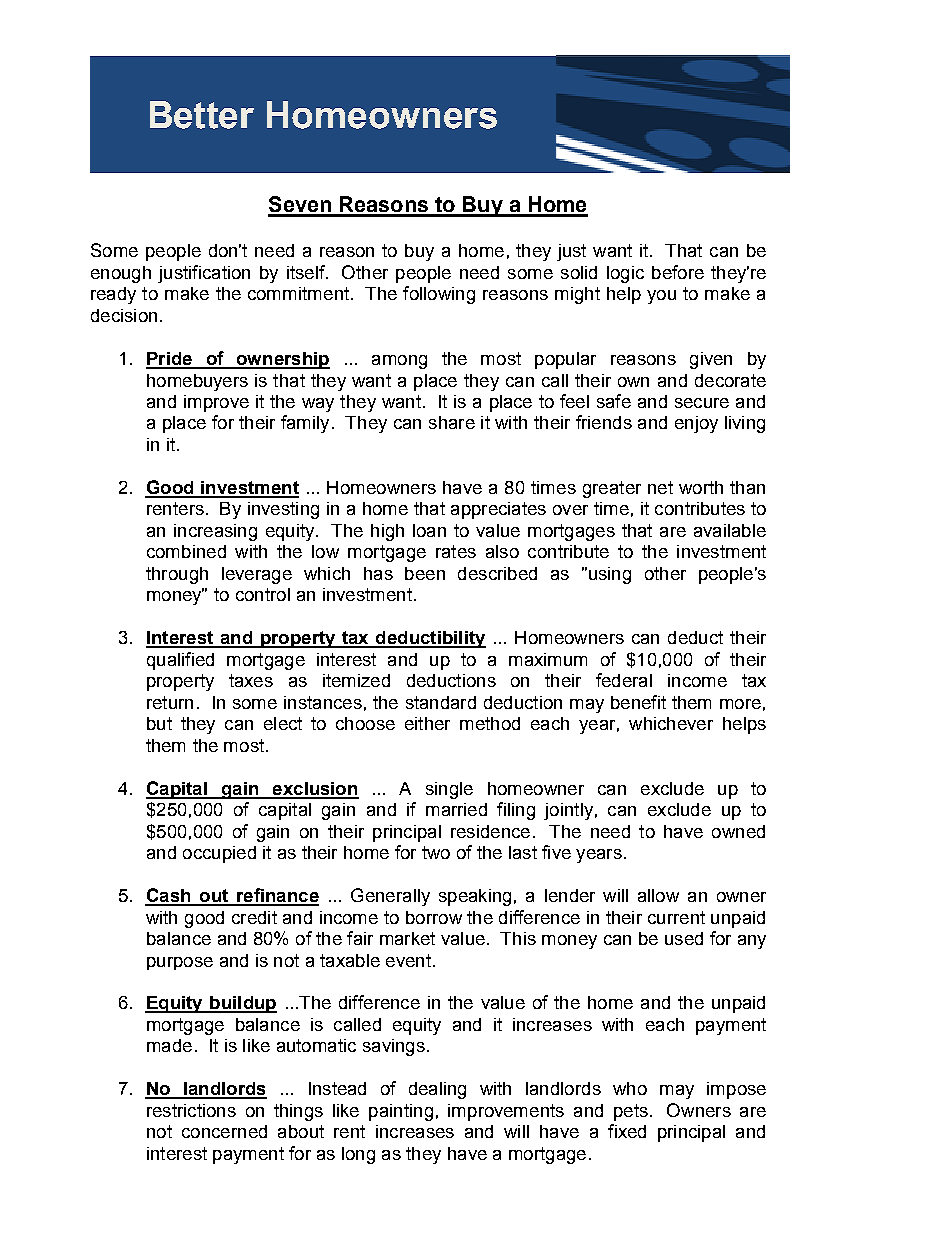 The width and height of the page is (952, 1233). What do you see at coordinates (425, 573) in the page?
I see `been` at bounding box center [425, 573].
